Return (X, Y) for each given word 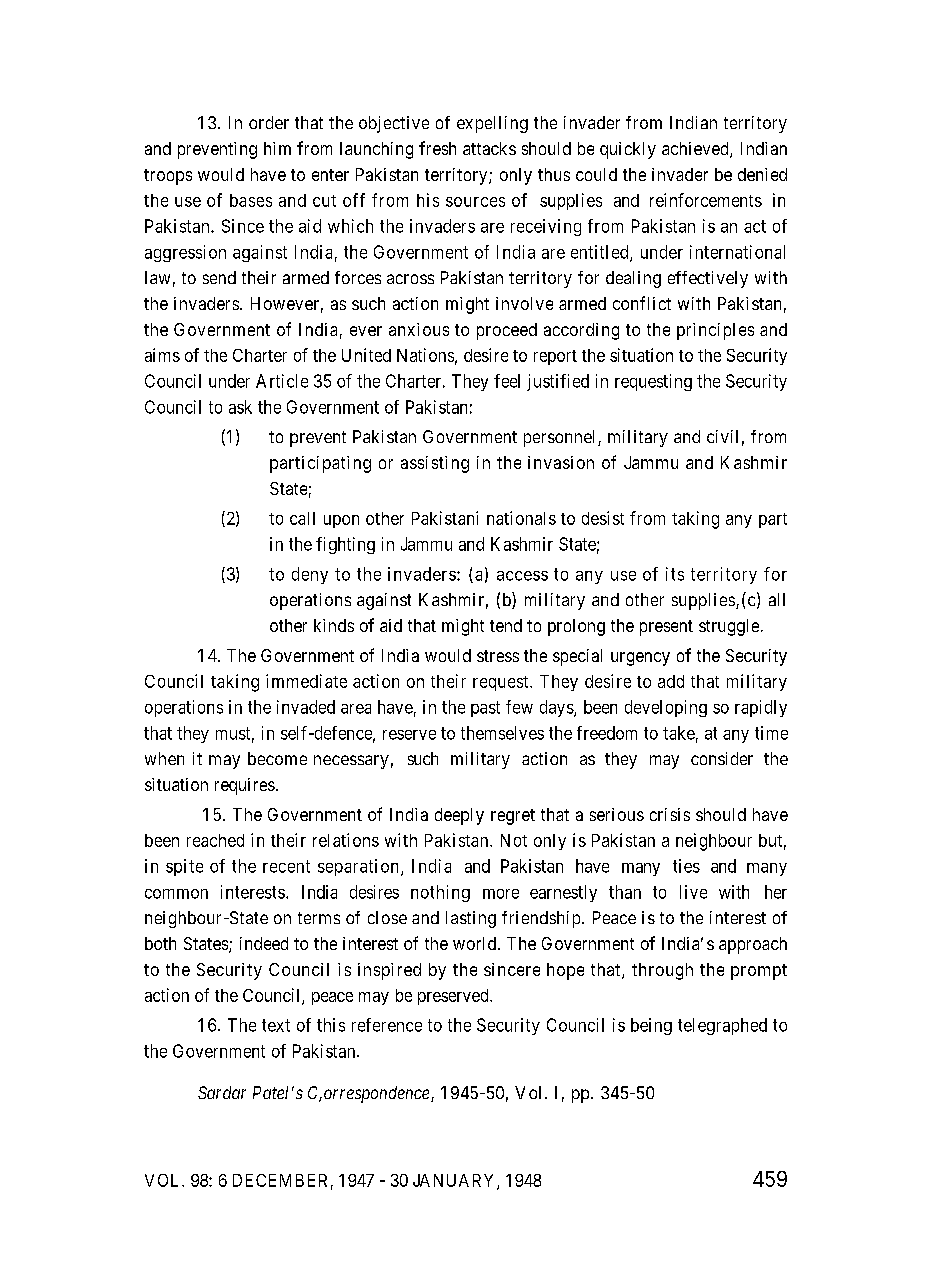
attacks (489, 148)
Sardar (222, 1092)
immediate (306, 681)
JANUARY (455, 1181)
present (666, 628)
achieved (696, 150)
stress (498, 656)
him (277, 148)
